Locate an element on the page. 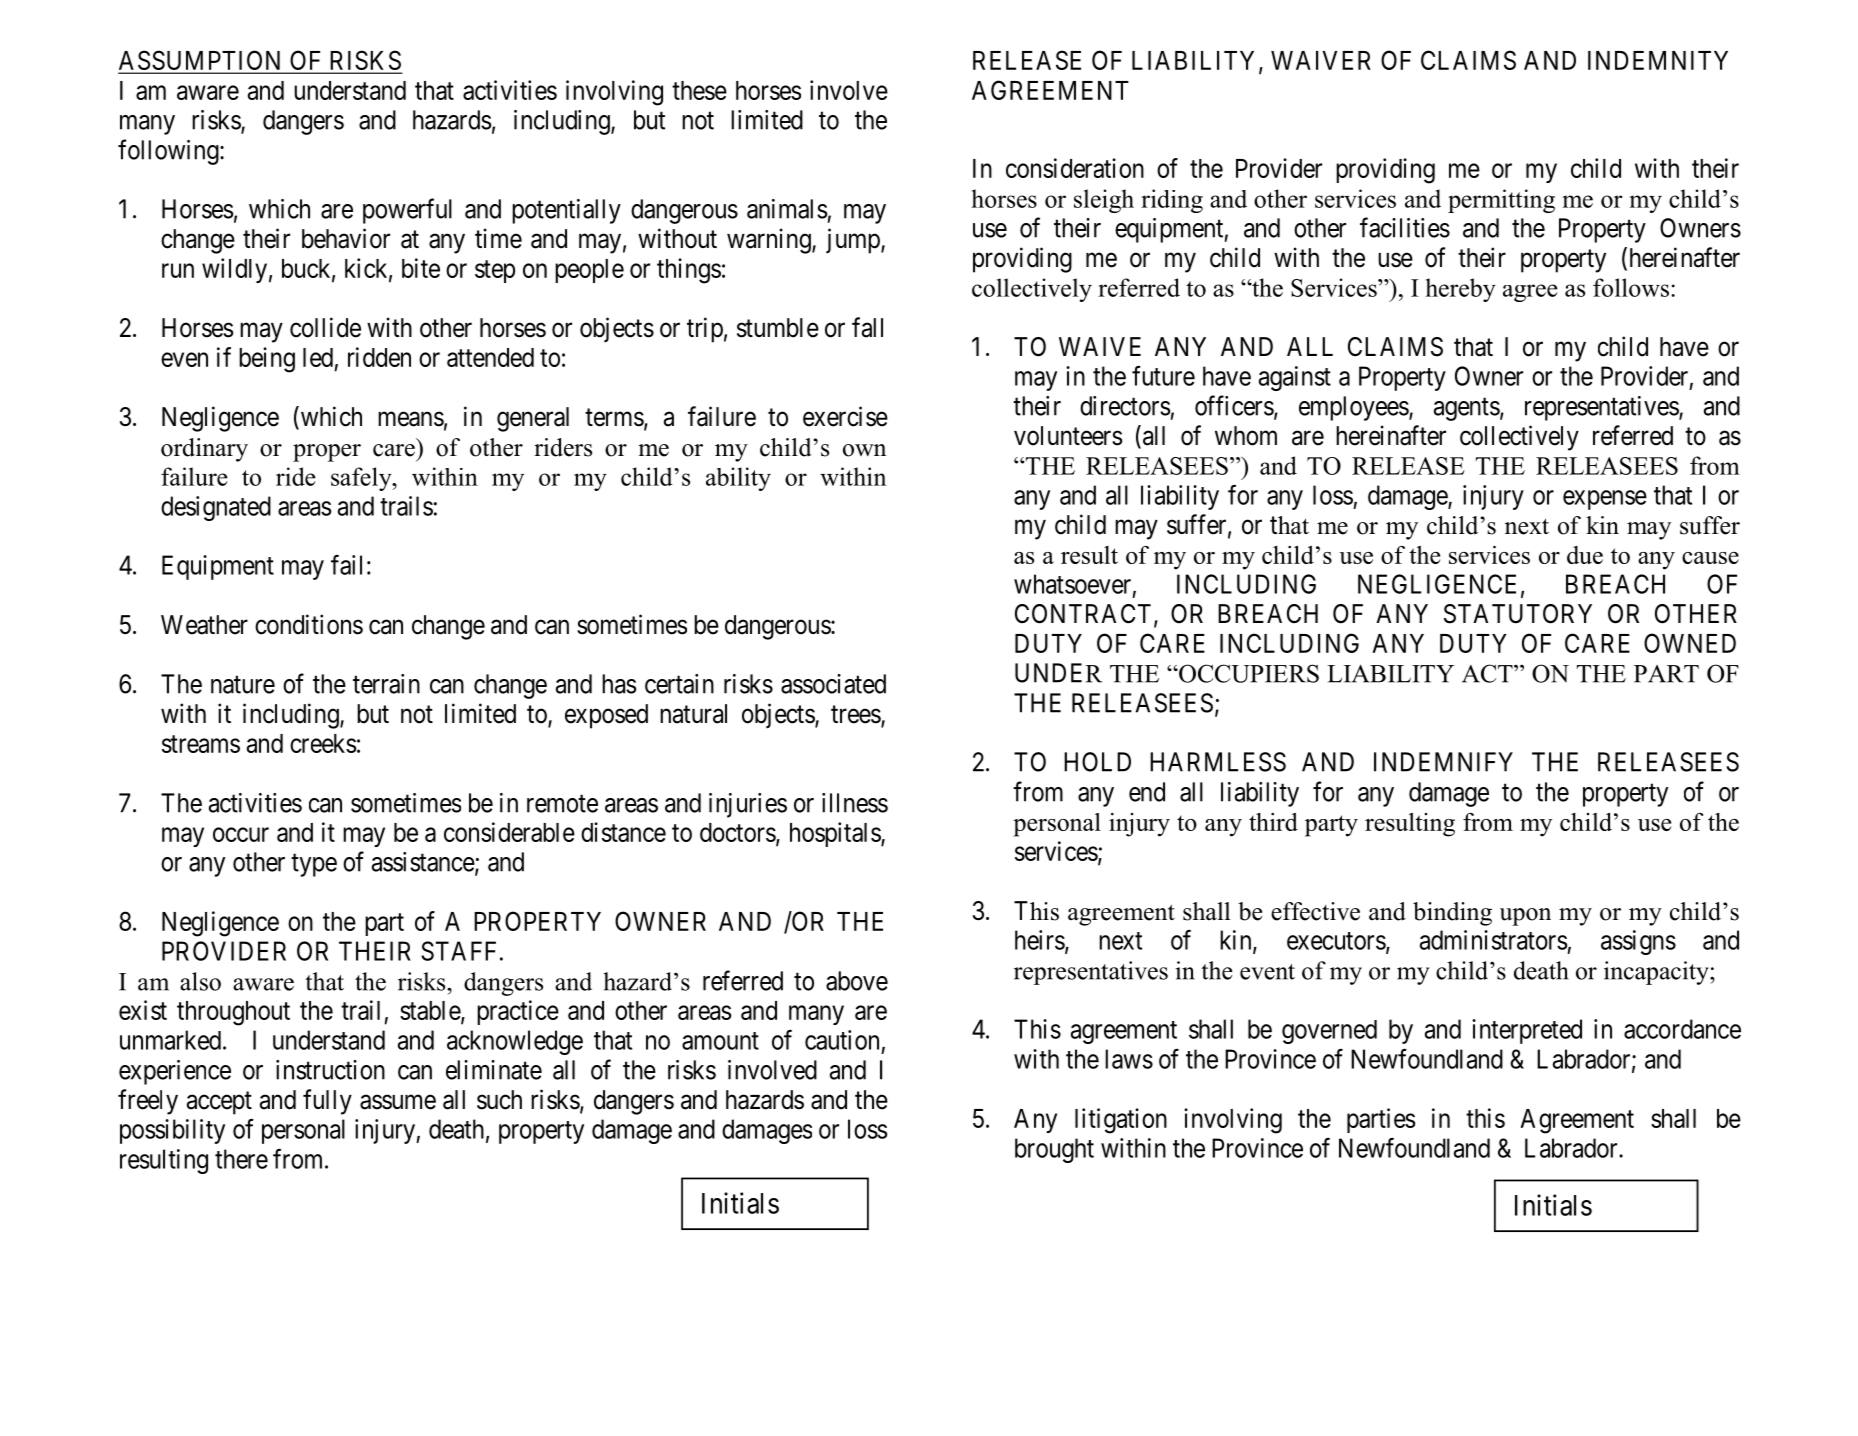 This page has width=1858, height=1436. upon is located at coordinates (1525, 917).
